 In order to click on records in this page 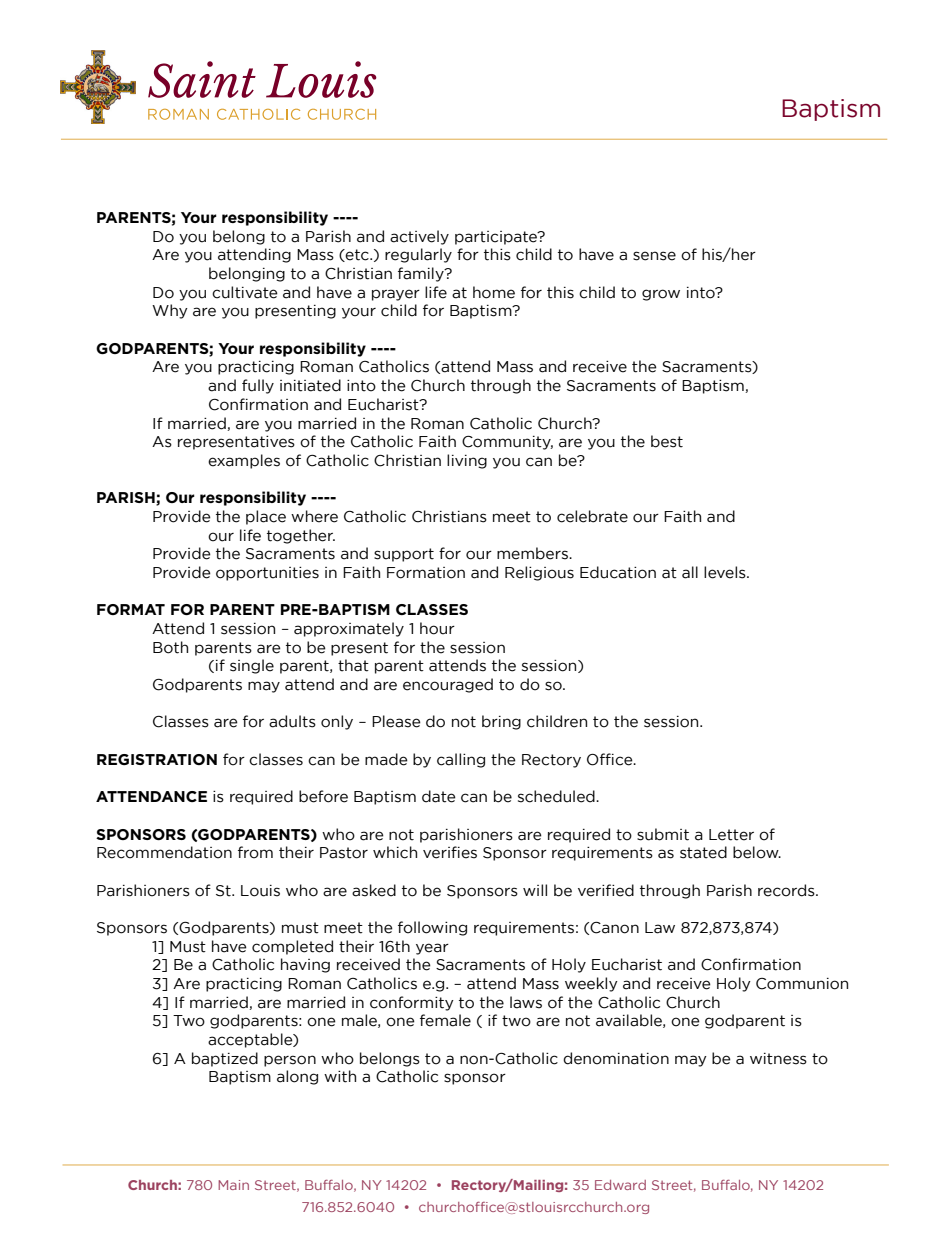, I will do `click(787, 890)`.
